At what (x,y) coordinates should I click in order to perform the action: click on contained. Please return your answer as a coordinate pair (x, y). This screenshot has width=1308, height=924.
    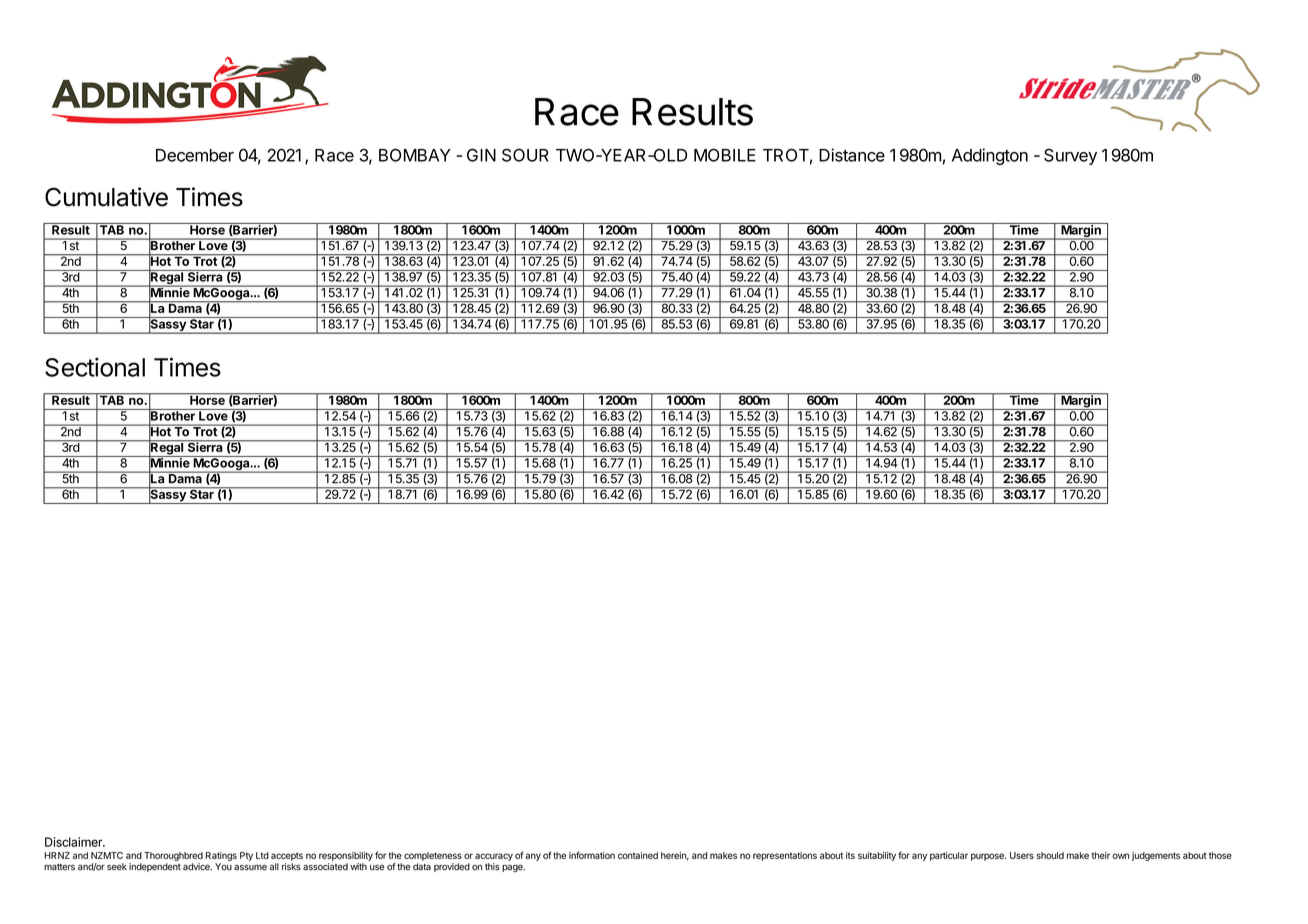
    Looking at the image, I should click on (638, 855).
